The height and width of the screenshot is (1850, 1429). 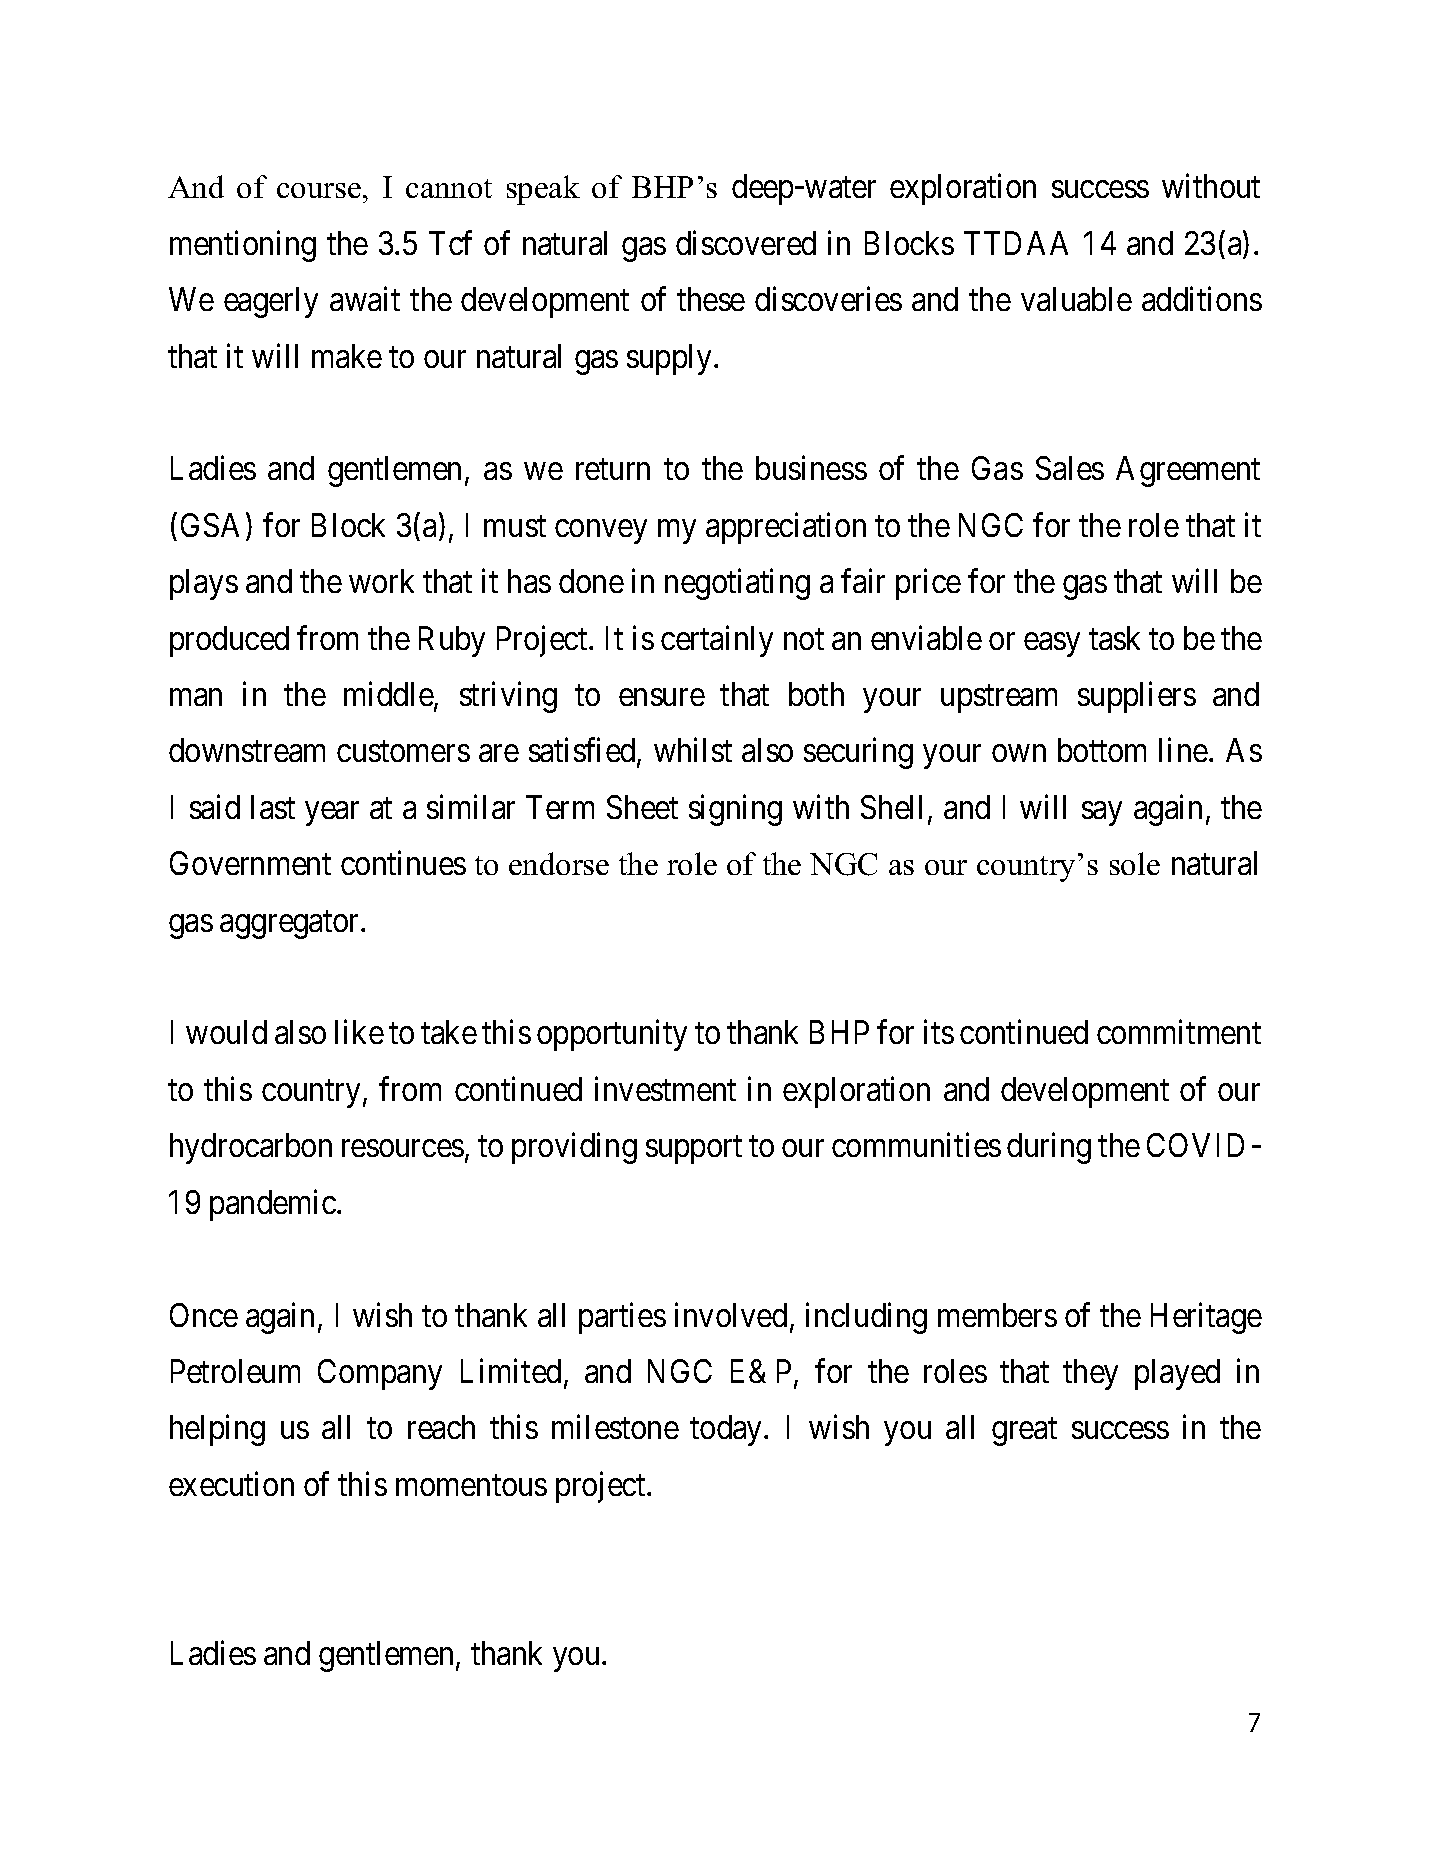 What do you see at coordinates (251, 1148) in the screenshot?
I see `hydrocarbon` at bounding box center [251, 1148].
